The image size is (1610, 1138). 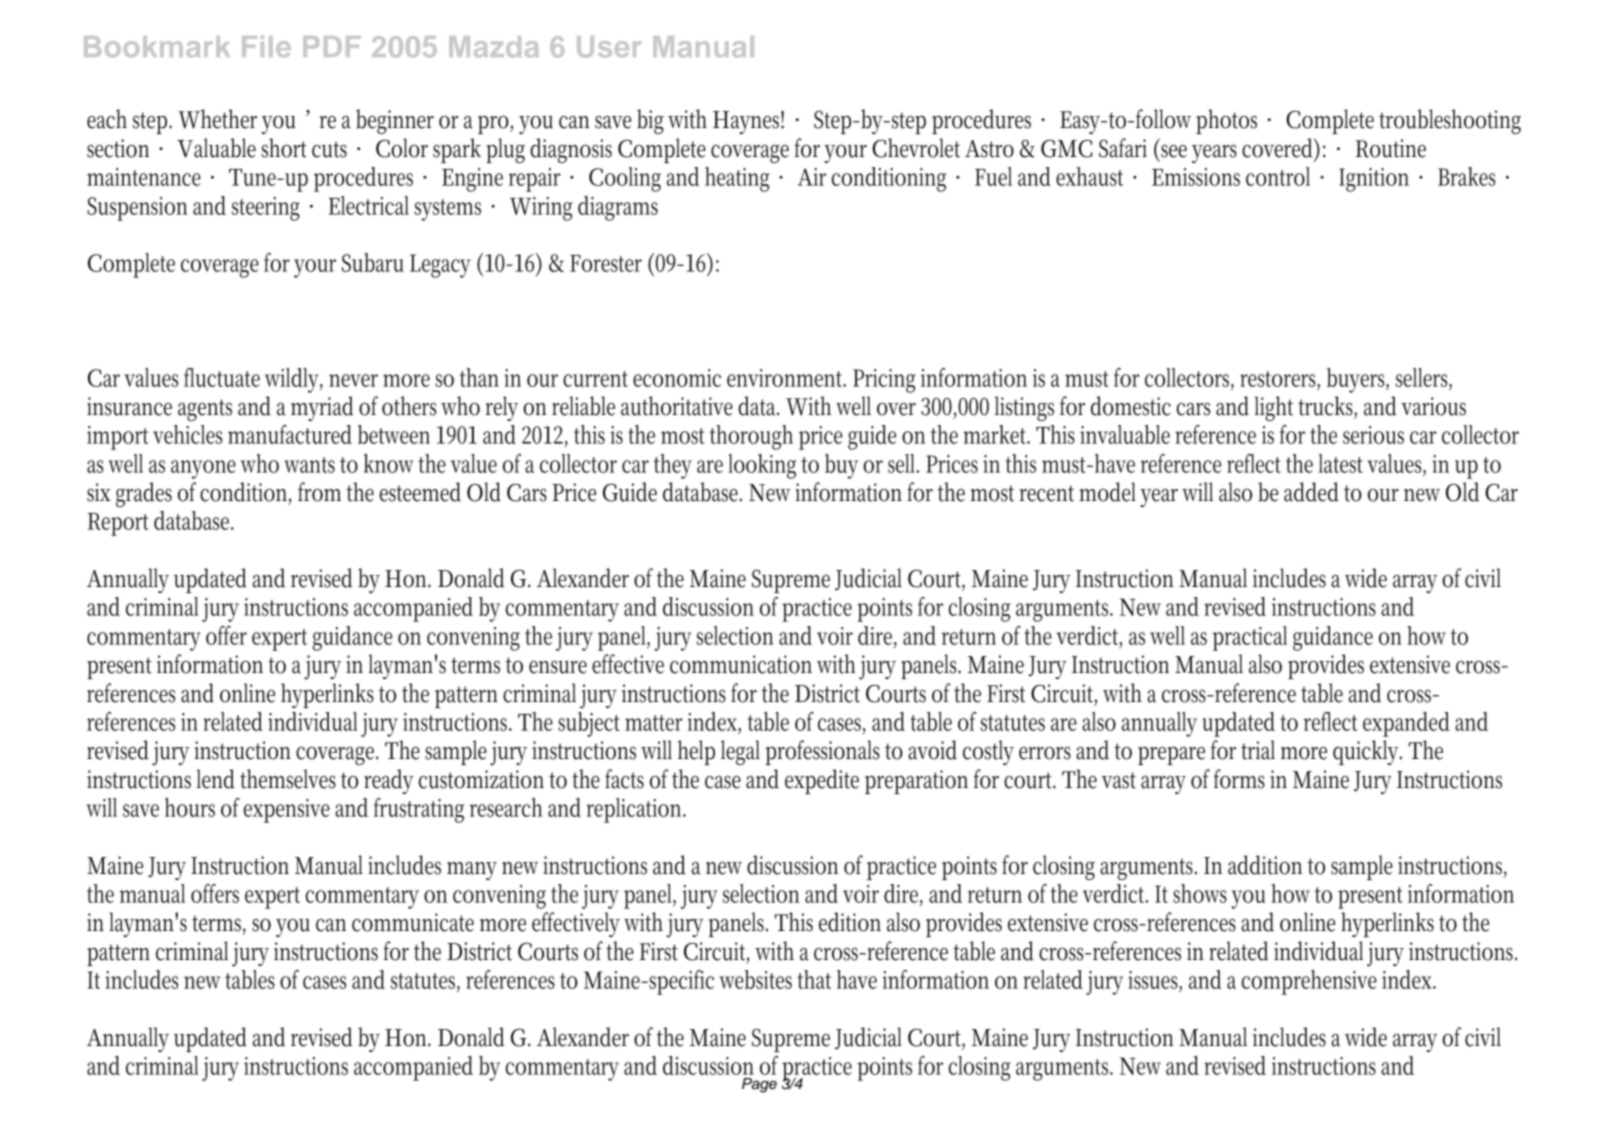 What do you see at coordinates (786, 378) in the screenshot?
I see `environment` at bounding box center [786, 378].
